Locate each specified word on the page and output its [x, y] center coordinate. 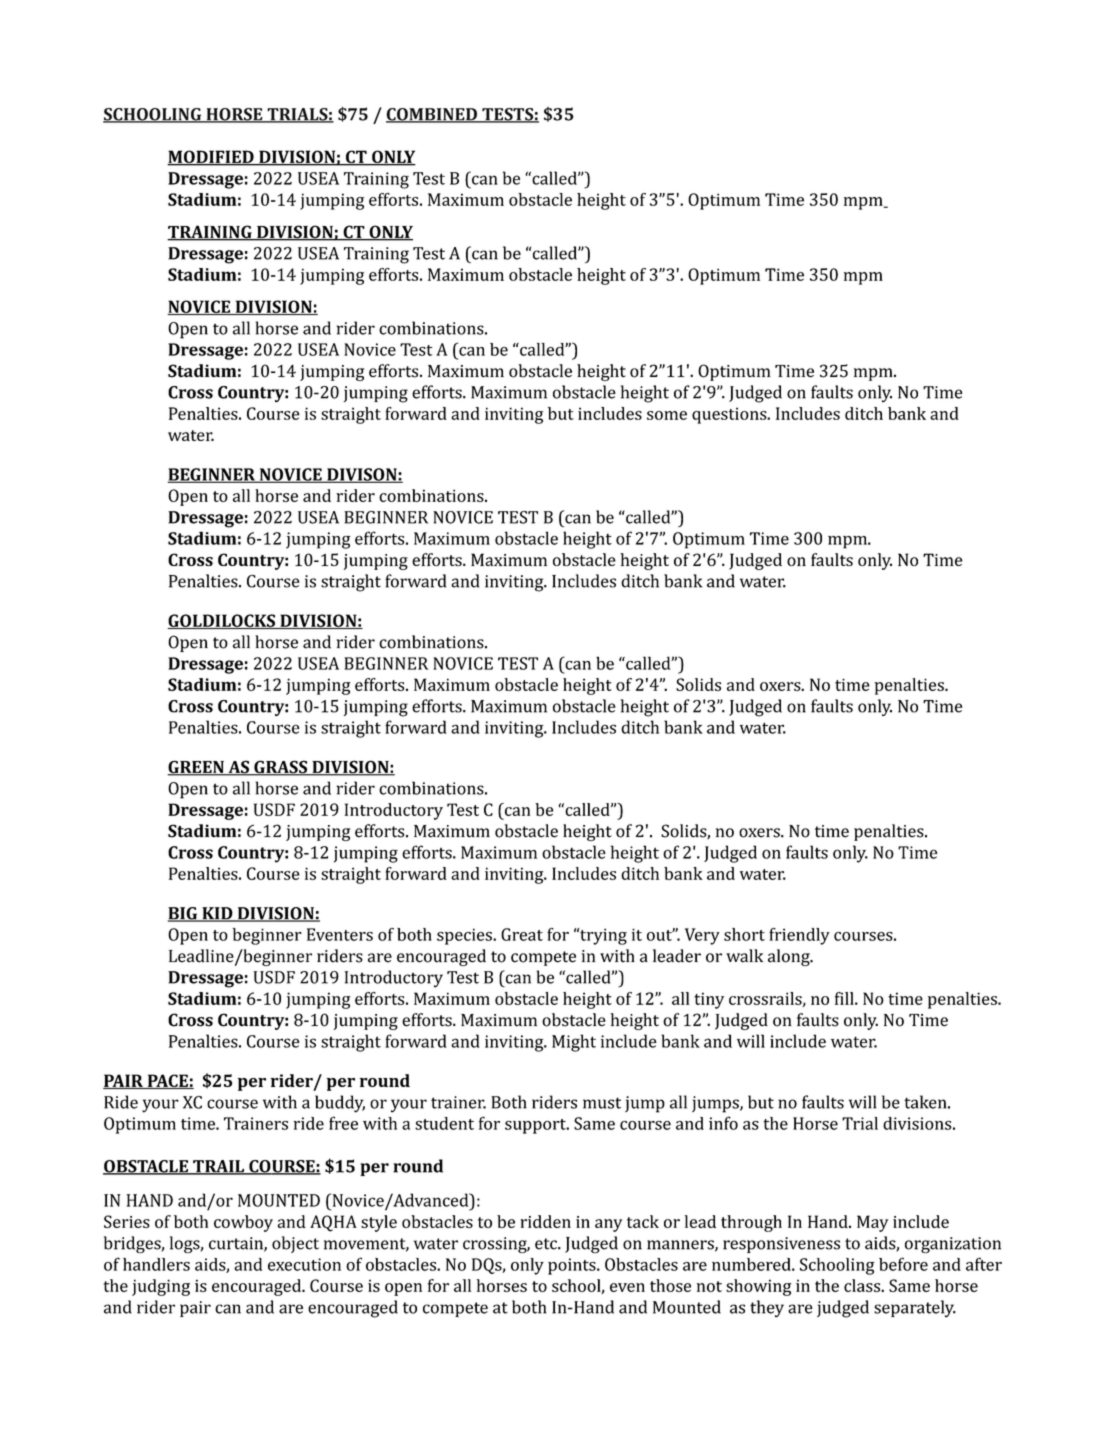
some [667, 415]
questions [730, 415]
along [790, 957]
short [744, 934]
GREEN [196, 768]
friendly [799, 936]
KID [217, 914]
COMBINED [432, 115]
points [573, 1266]
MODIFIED [211, 158]
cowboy [243, 1223]
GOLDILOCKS [222, 621]
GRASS [281, 768]
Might [574, 1043]
